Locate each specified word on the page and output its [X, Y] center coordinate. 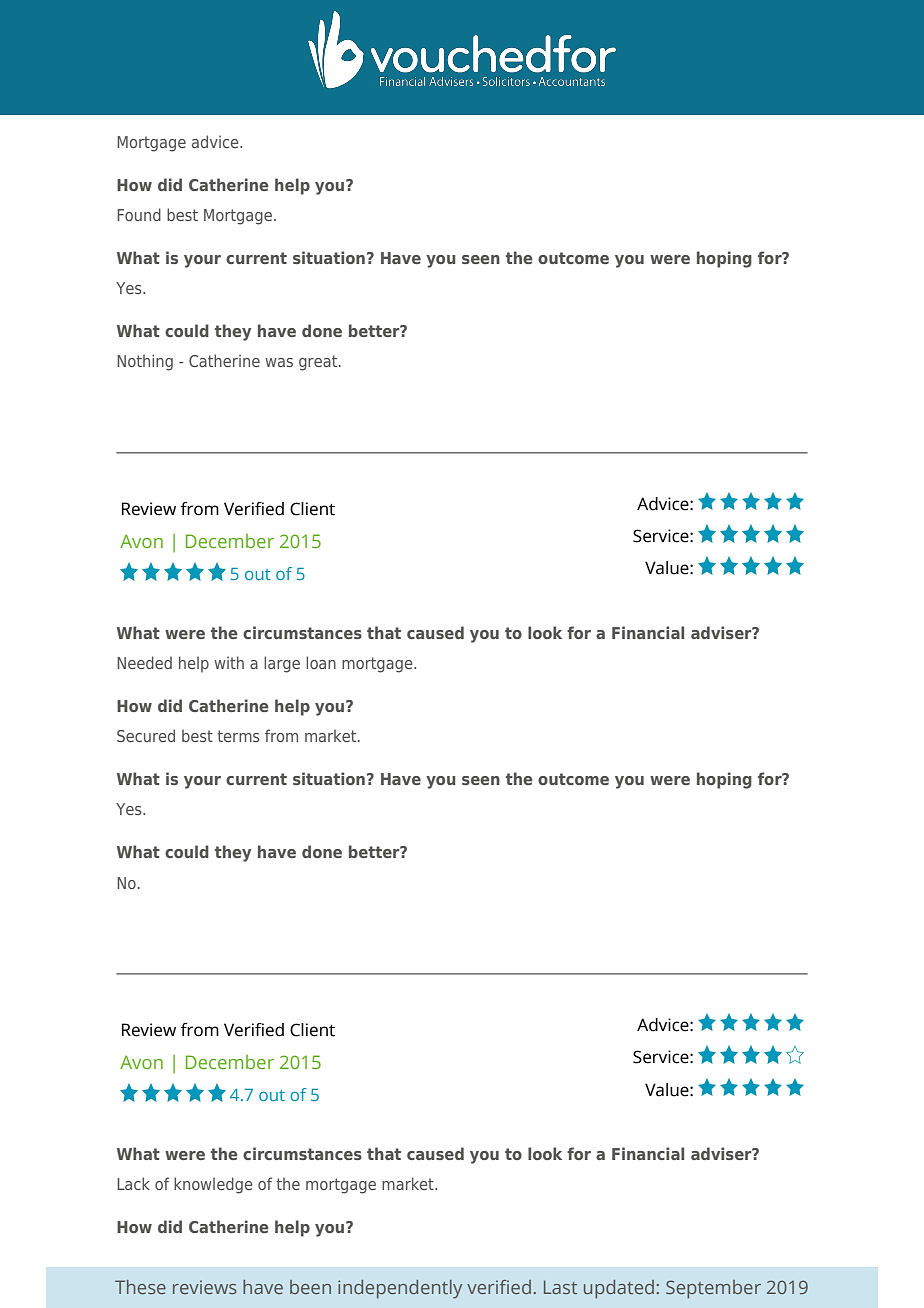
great [319, 363]
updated [619, 1289]
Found [139, 214]
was [279, 362]
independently [400, 1289]
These [140, 1287]
